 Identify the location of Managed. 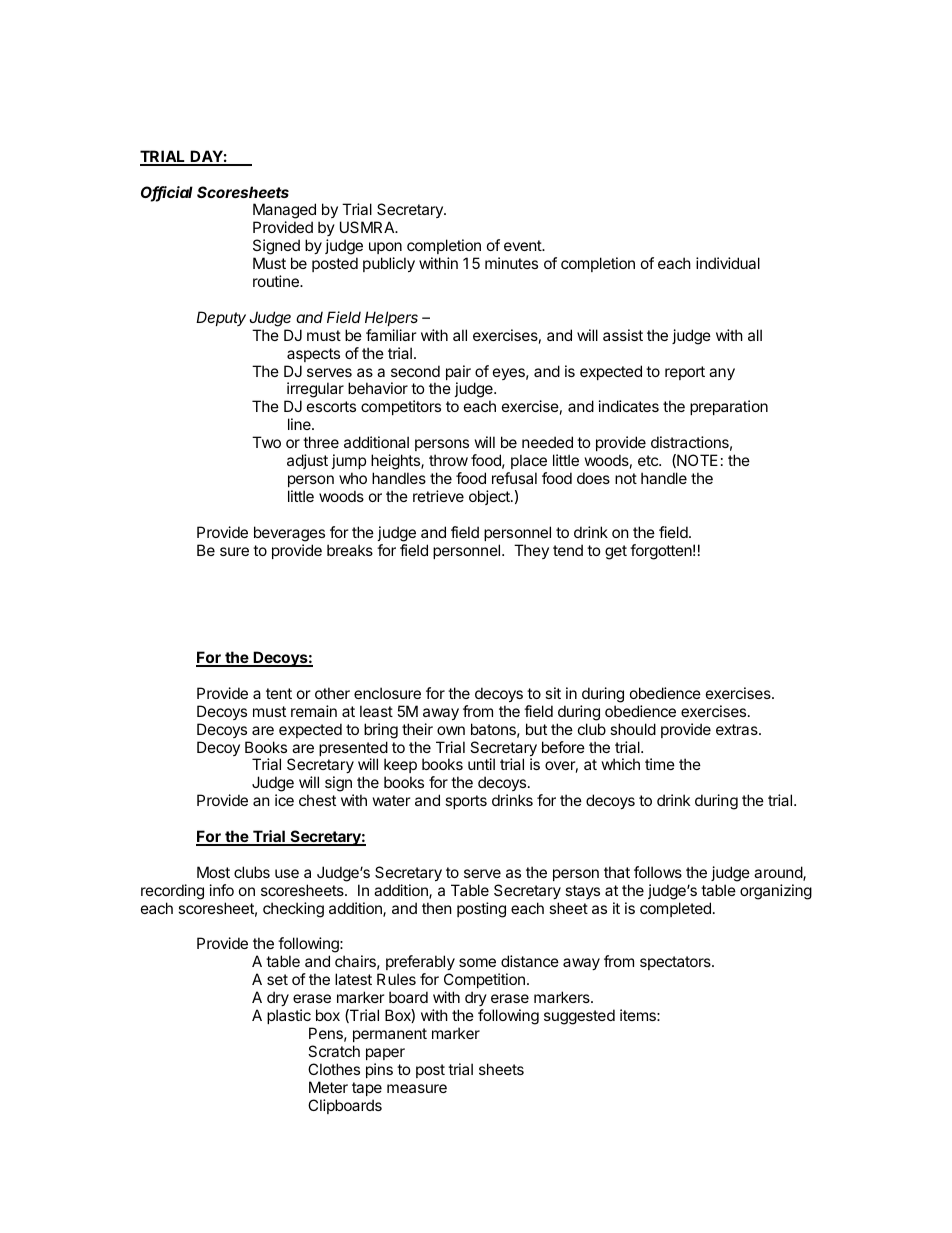
(284, 212).
